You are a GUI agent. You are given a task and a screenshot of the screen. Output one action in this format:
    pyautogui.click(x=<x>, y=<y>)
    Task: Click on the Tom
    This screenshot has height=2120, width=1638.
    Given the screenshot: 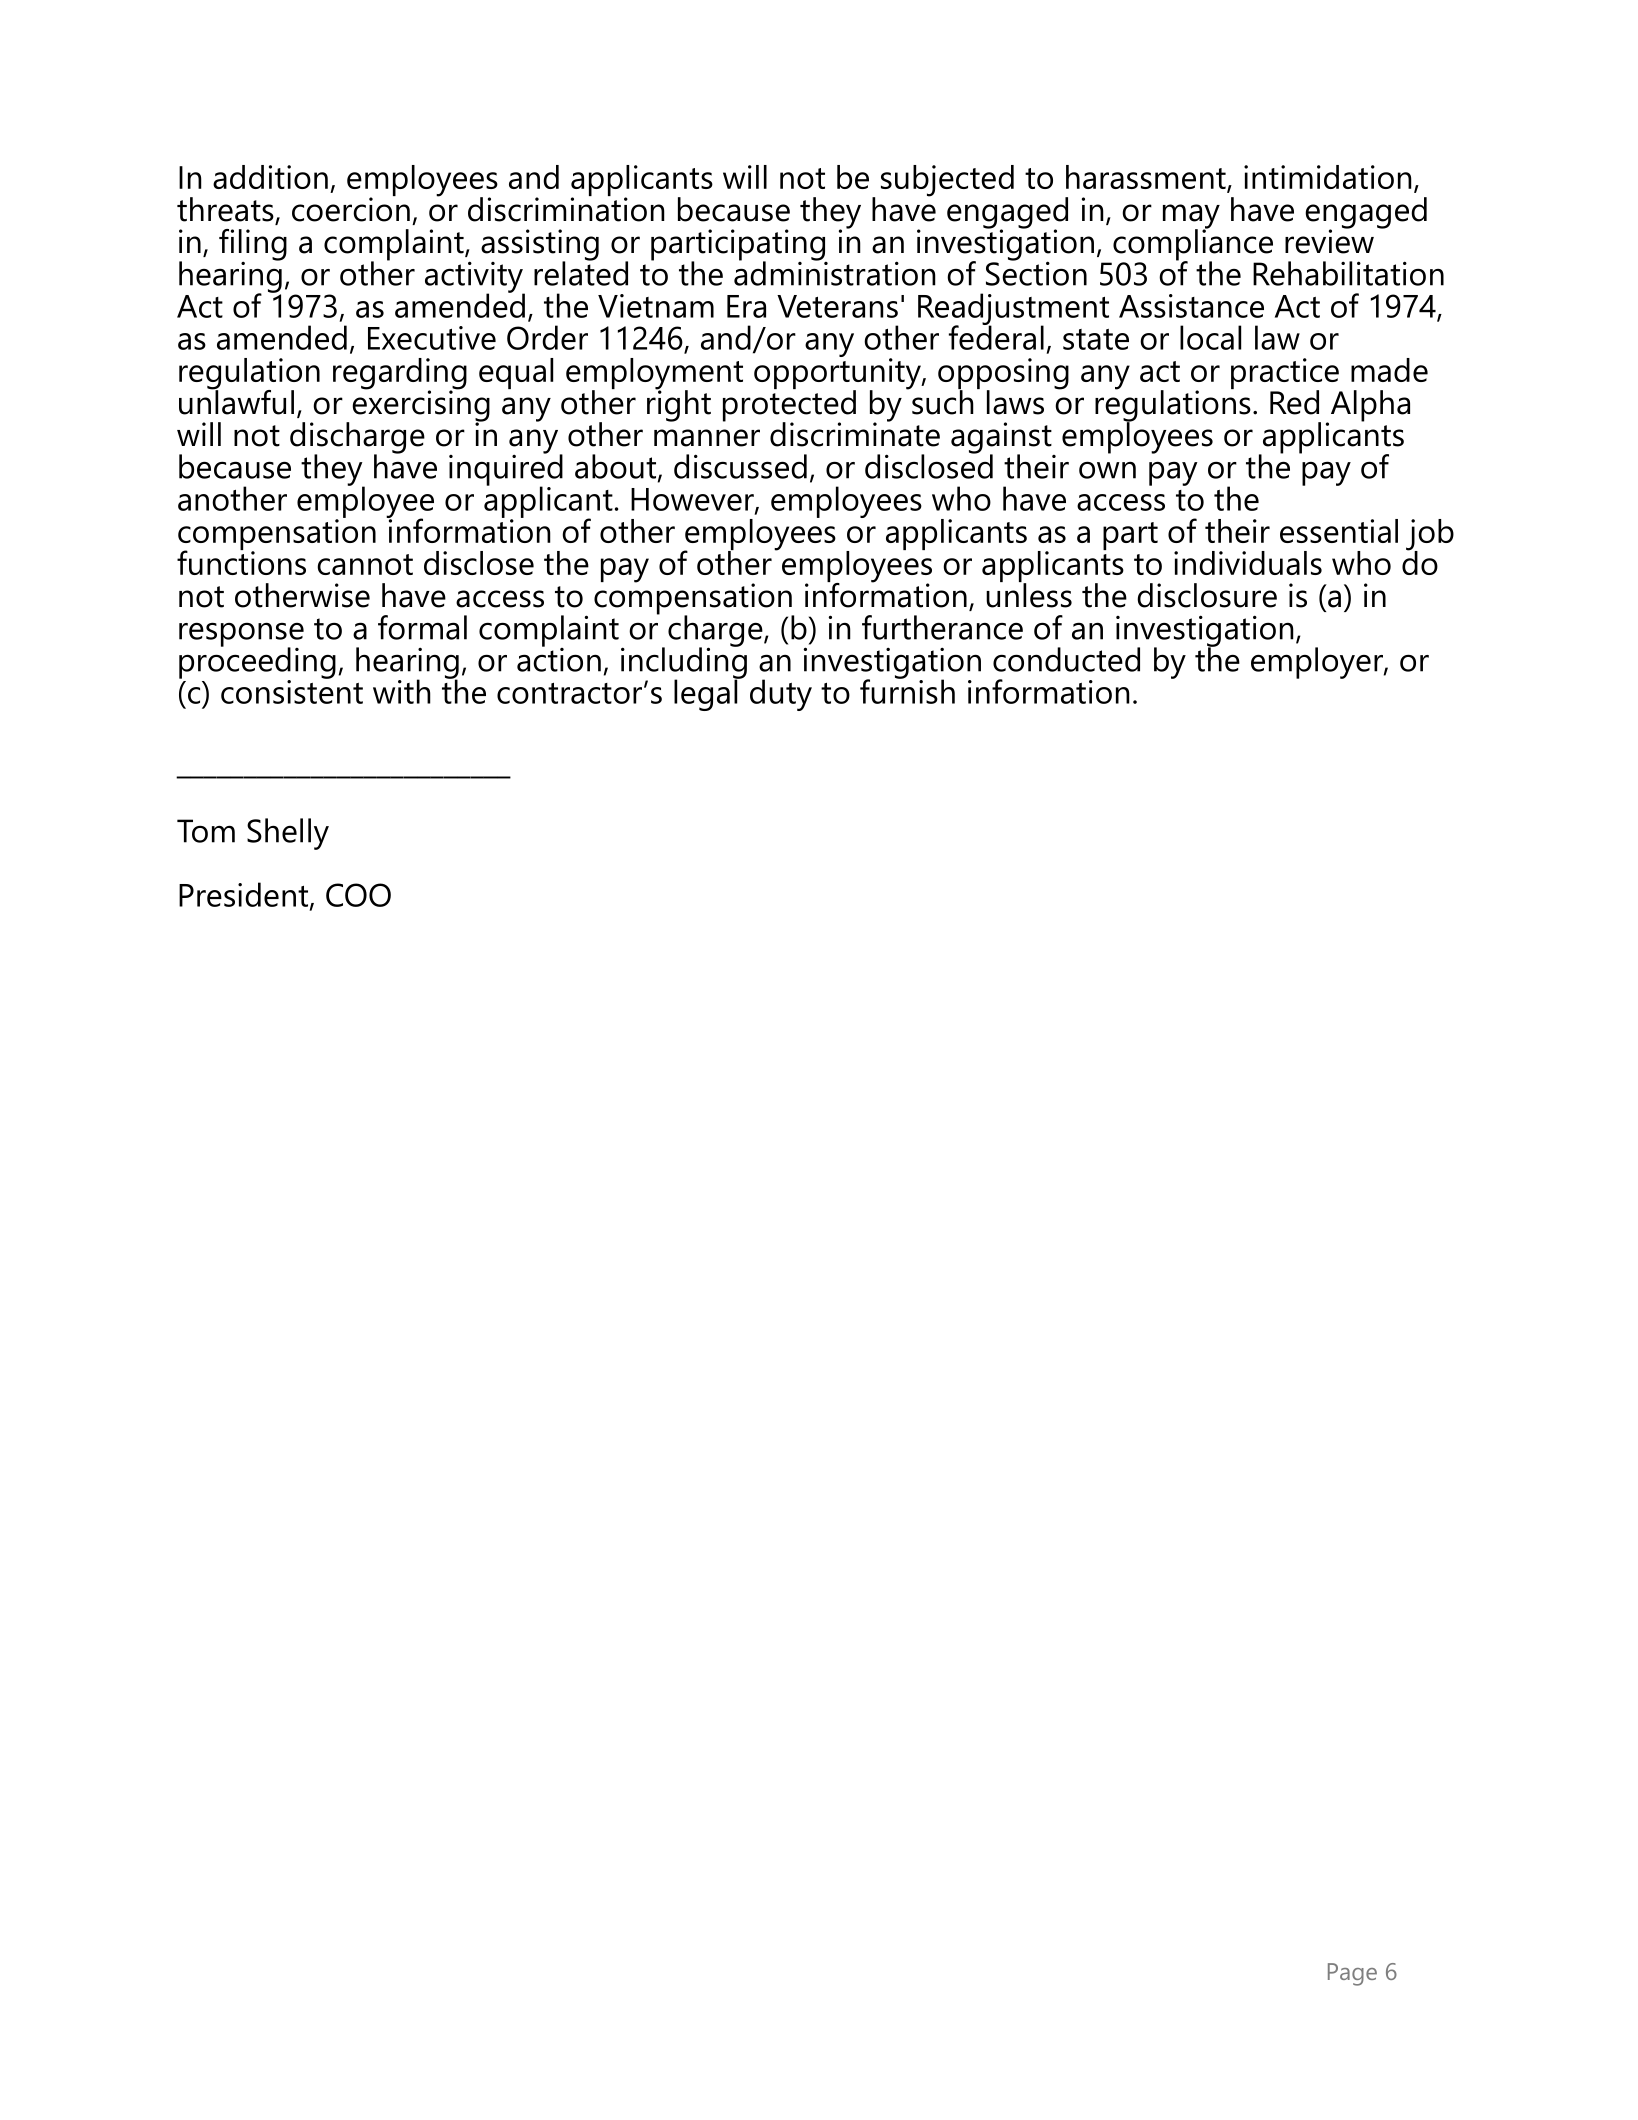 What is the action you would take?
    pyautogui.click(x=206, y=831)
